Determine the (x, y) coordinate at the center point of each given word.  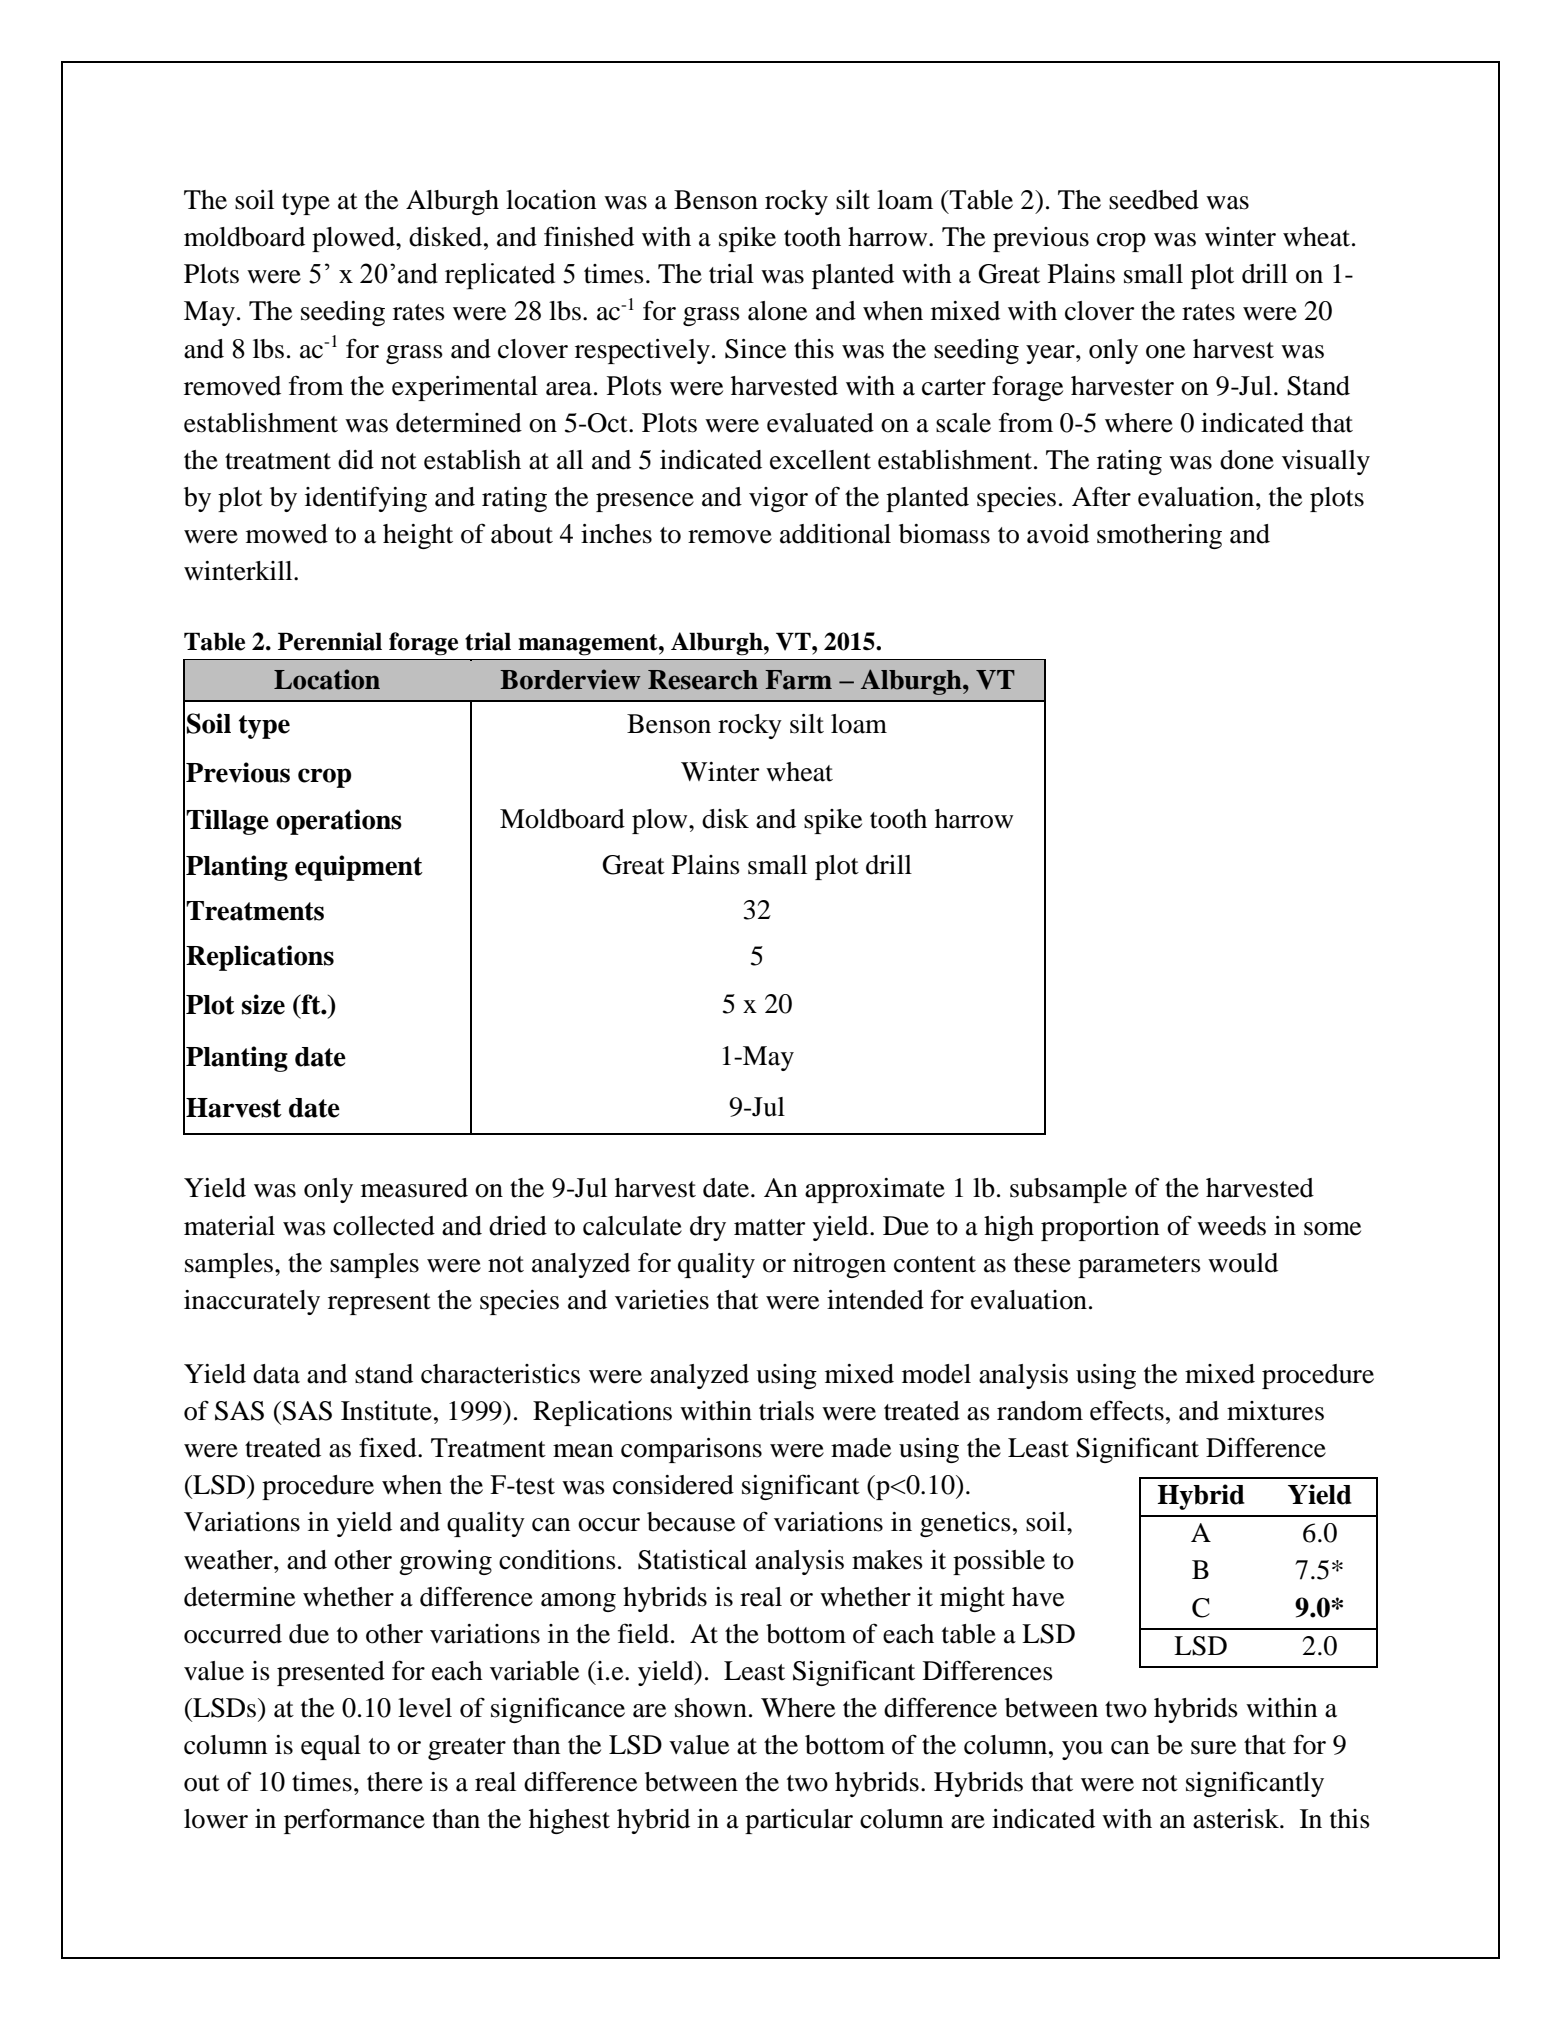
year (1051, 354)
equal (331, 1747)
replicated (500, 276)
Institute (386, 1411)
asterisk (1237, 1819)
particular (799, 1821)
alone (777, 311)
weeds (1231, 1226)
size (263, 1004)
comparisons (691, 1450)
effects (1127, 1410)
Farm (798, 680)
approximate (875, 1190)
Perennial (330, 641)
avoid (1058, 534)
